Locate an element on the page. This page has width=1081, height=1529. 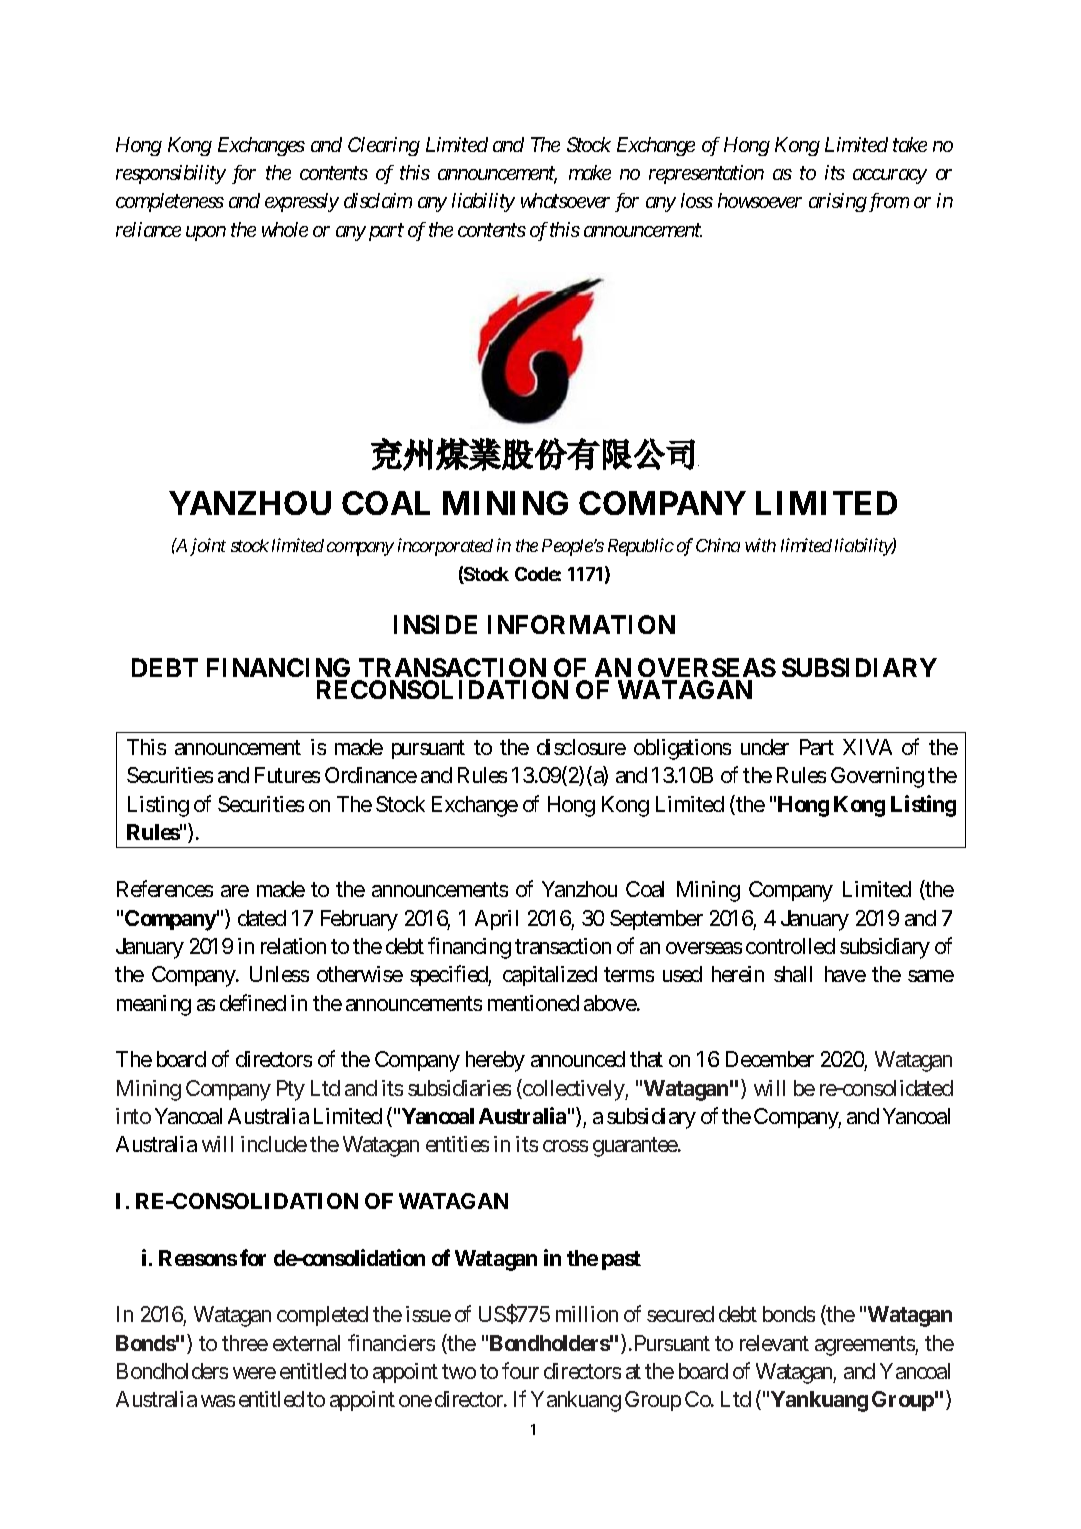
Governing is located at coordinates (877, 777).
